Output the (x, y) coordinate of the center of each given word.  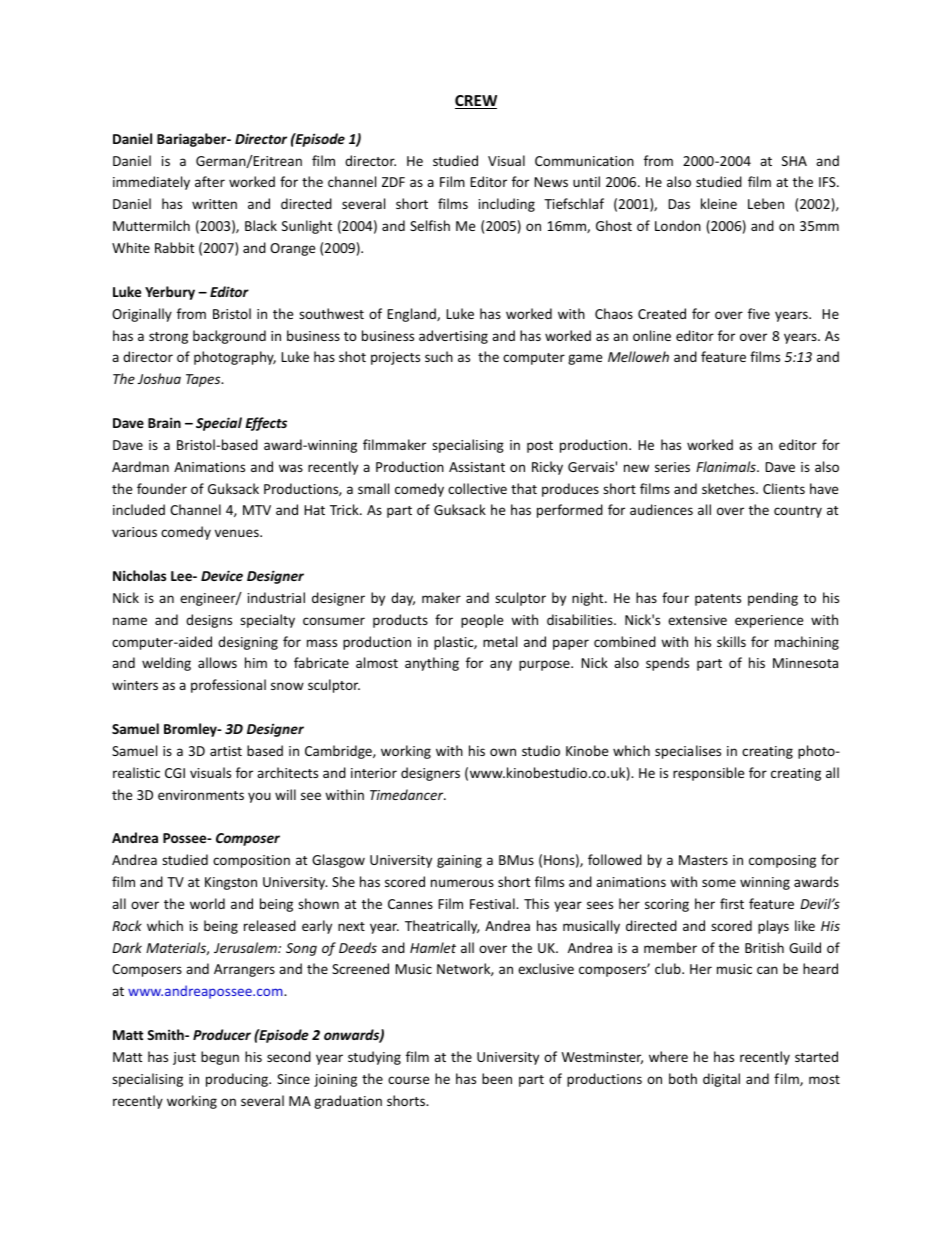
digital (721, 1080)
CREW (476, 102)
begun (220, 1058)
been (497, 1078)
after (210, 181)
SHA (794, 161)
